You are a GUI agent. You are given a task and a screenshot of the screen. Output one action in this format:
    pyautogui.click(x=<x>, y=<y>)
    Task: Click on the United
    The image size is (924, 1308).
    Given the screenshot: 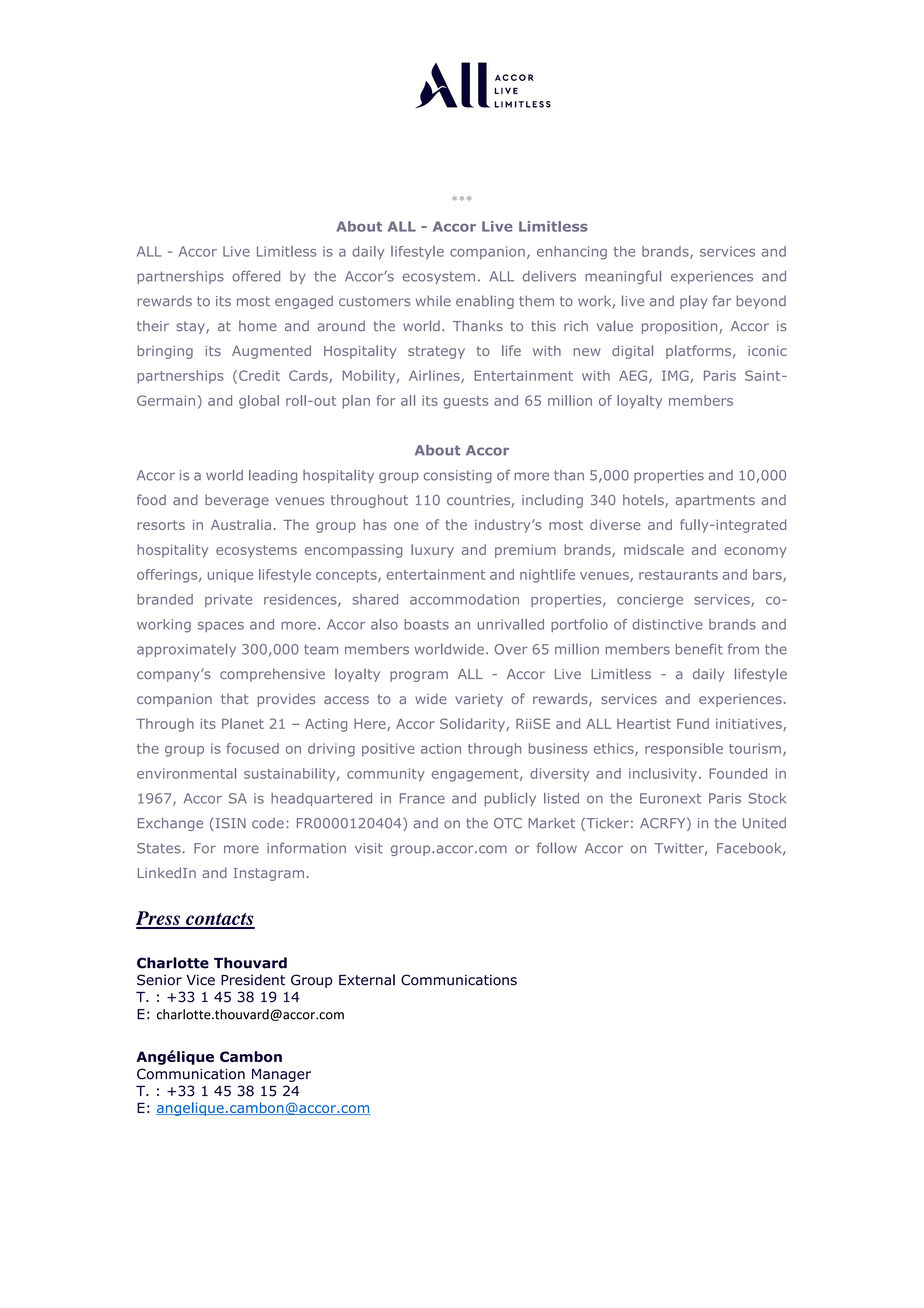 What is the action you would take?
    pyautogui.click(x=764, y=823)
